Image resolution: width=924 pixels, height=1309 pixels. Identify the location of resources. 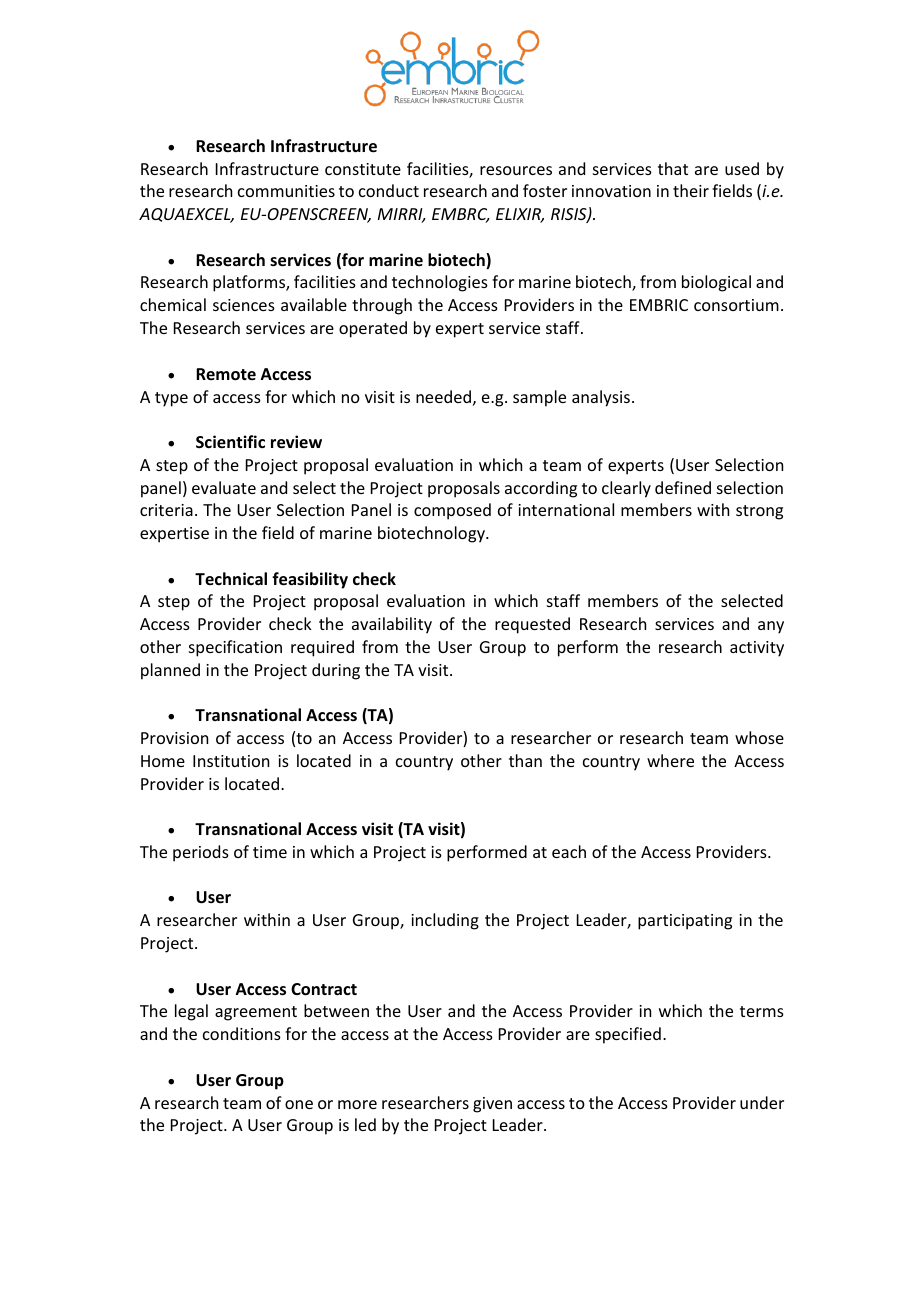
(516, 170).
